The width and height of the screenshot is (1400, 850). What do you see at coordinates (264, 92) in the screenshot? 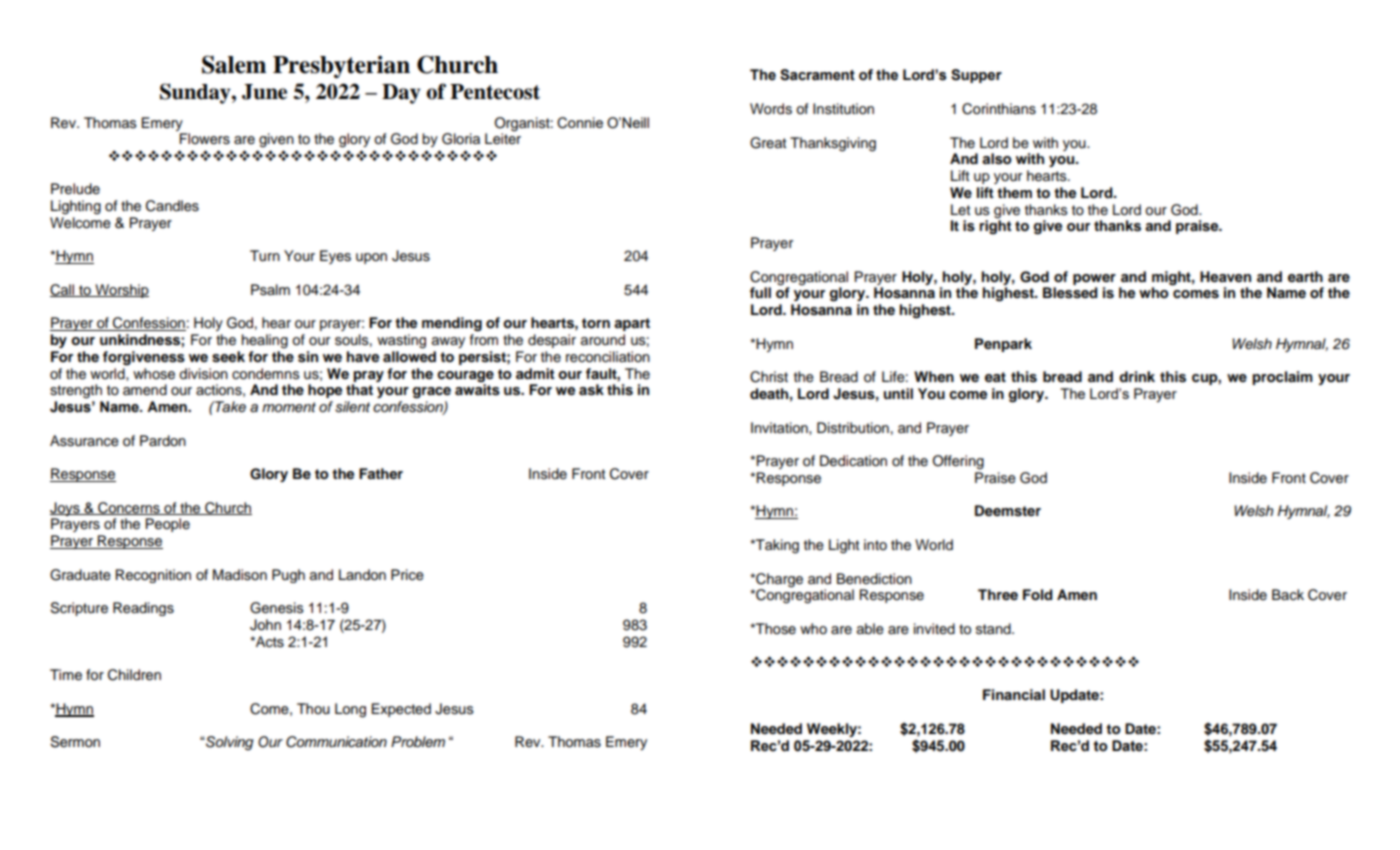
I see `June` at bounding box center [264, 92].
